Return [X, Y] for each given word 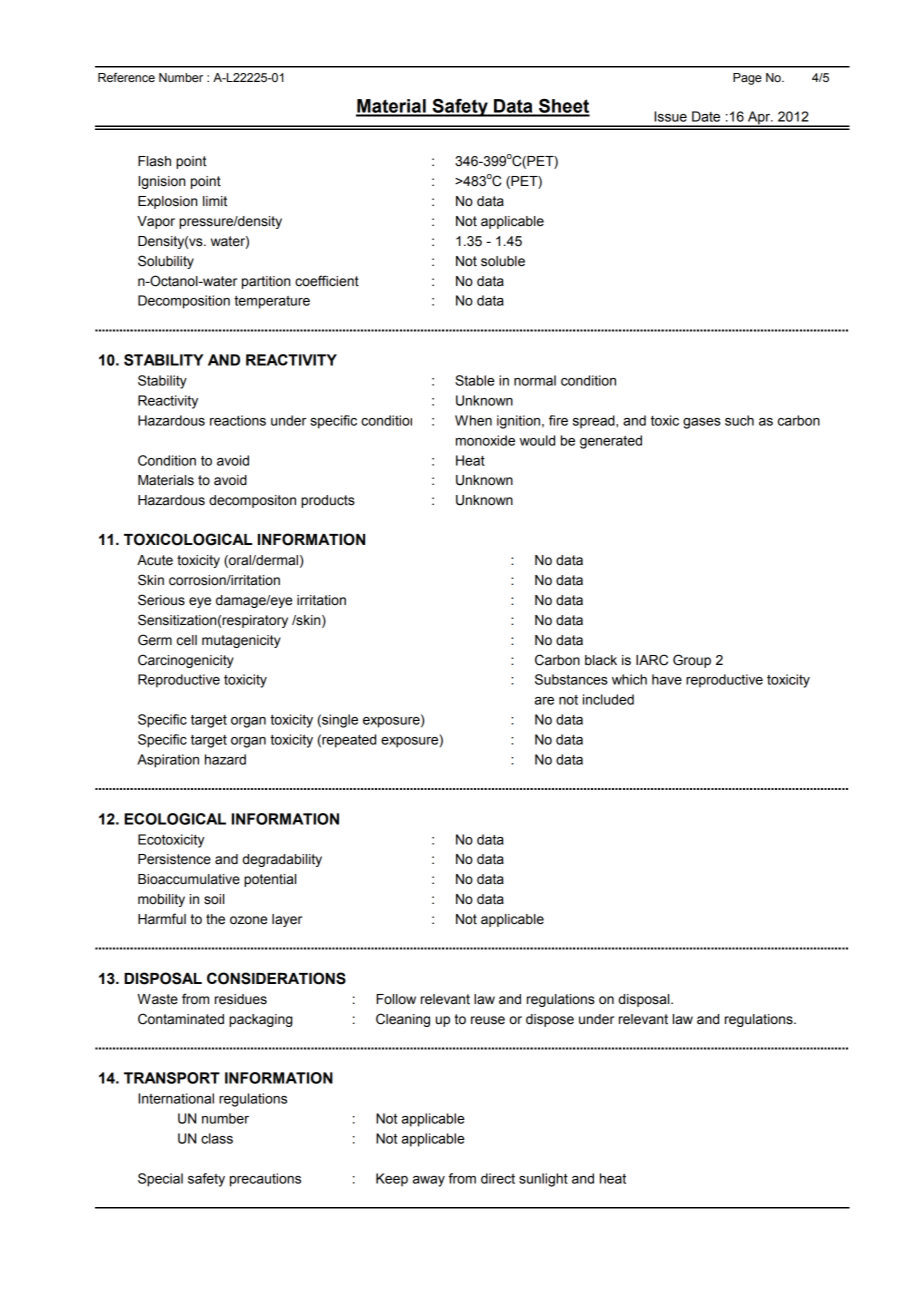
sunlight [543, 1180]
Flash [154, 161]
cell [187, 640]
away [429, 1181]
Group [692, 661]
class [217, 1138]
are [544, 701]
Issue [670, 116]
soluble [503, 261]
